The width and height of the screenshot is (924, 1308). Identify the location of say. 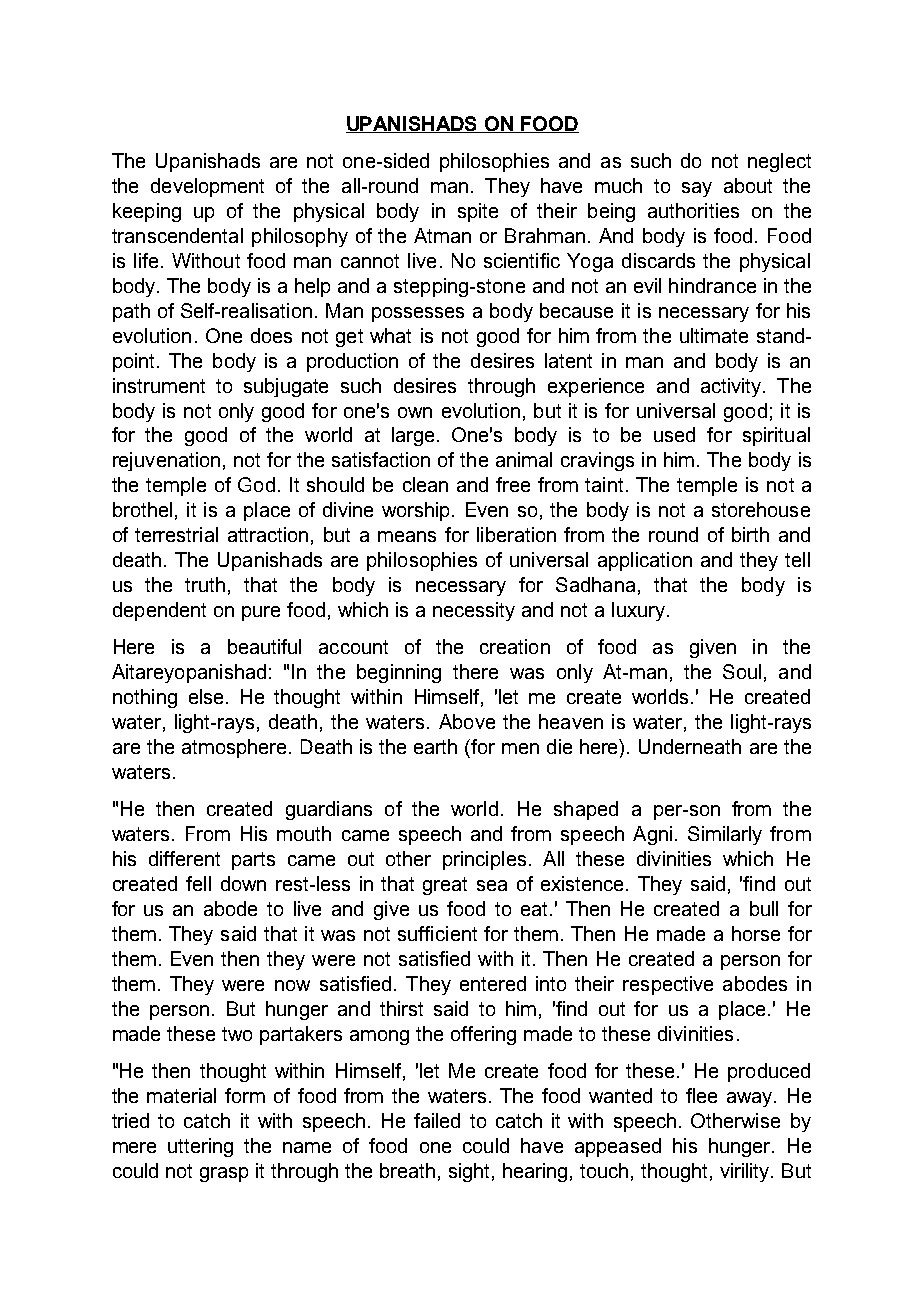
(697, 189).
